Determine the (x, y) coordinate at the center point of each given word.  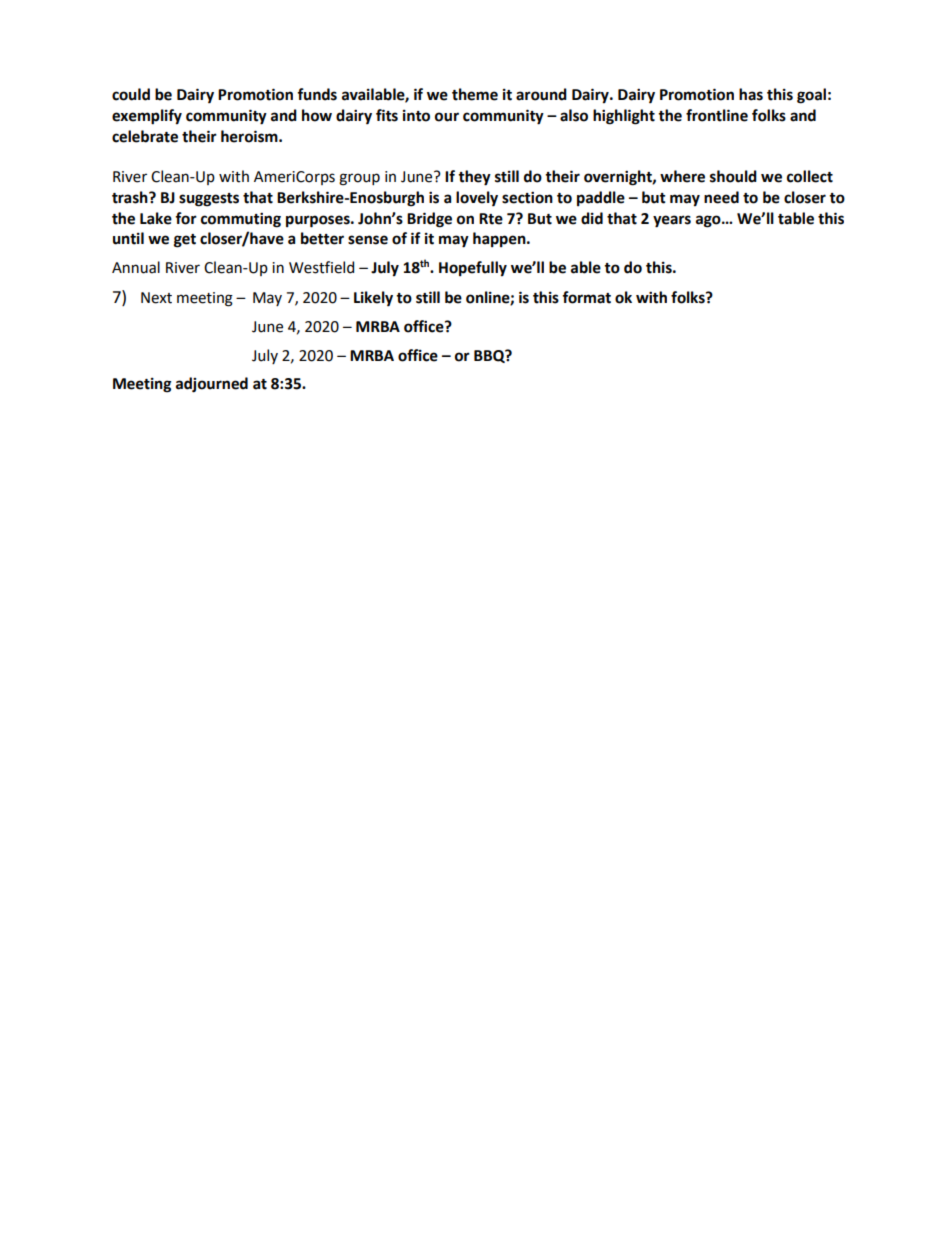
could (131, 94)
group (359, 179)
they (474, 178)
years (672, 221)
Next (156, 298)
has (751, 94)
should (733, 176)
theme (475, 94)
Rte (491, 219)
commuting (241, 220)
